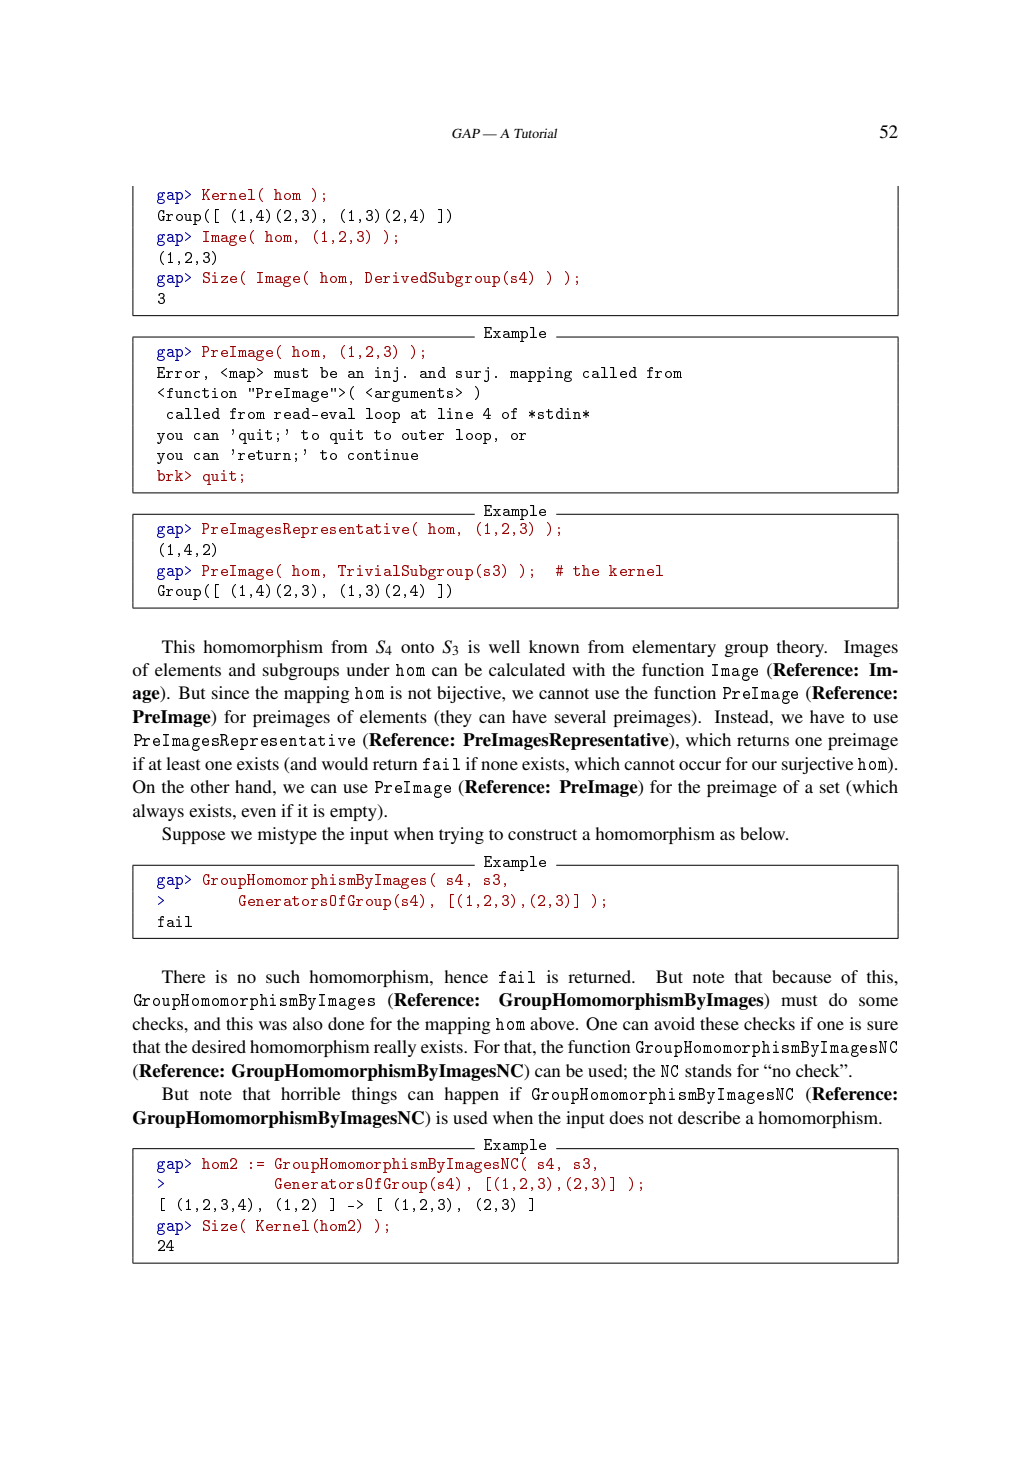 The image size is (1031, 1457). What do you see at coordinates (499, 765) in the screenshot?
I see `none` at bounding box center [499, 765].
